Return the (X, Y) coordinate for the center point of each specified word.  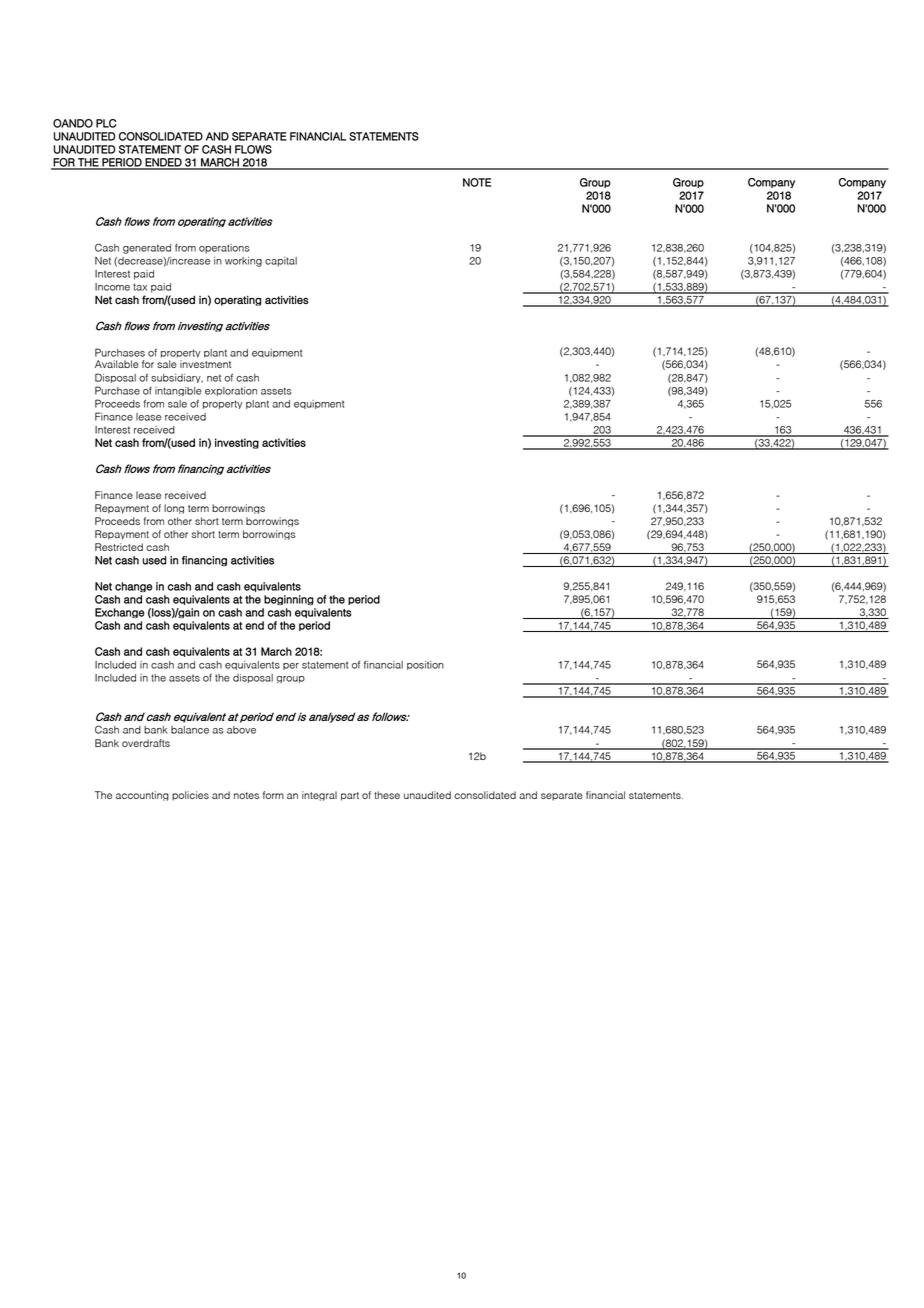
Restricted (119, 547)
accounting (142, 796)
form (273, 795)
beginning (289, 600)
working (243, 262)
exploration (231, 391)
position (425, 665)
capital (281, 262)
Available (117, 364)
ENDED (164, 163)
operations (224, 249)
